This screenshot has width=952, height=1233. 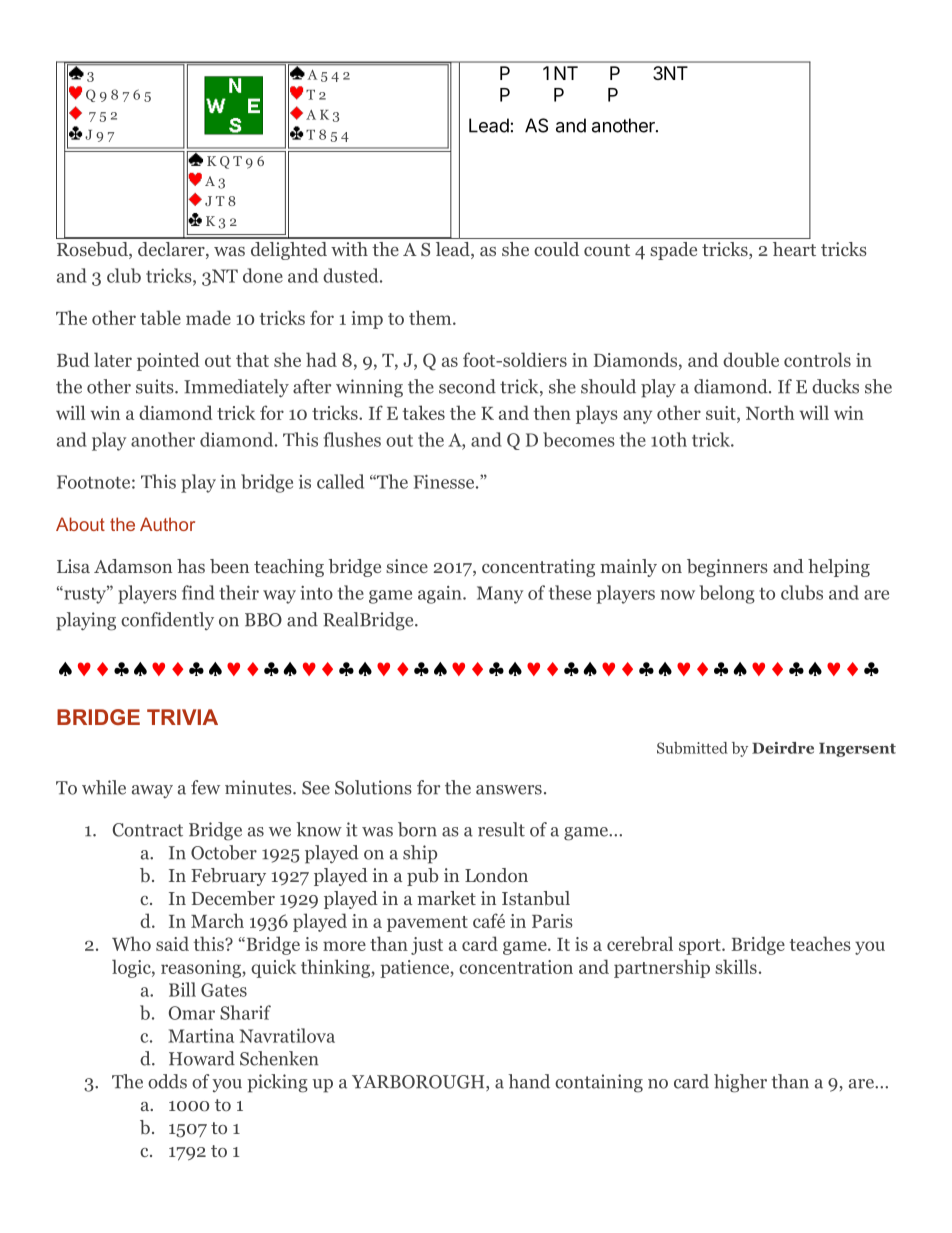 What do you see at coordinates (441, 595) in the screenshot?
I see `again` at bounding box center [441, 595].
